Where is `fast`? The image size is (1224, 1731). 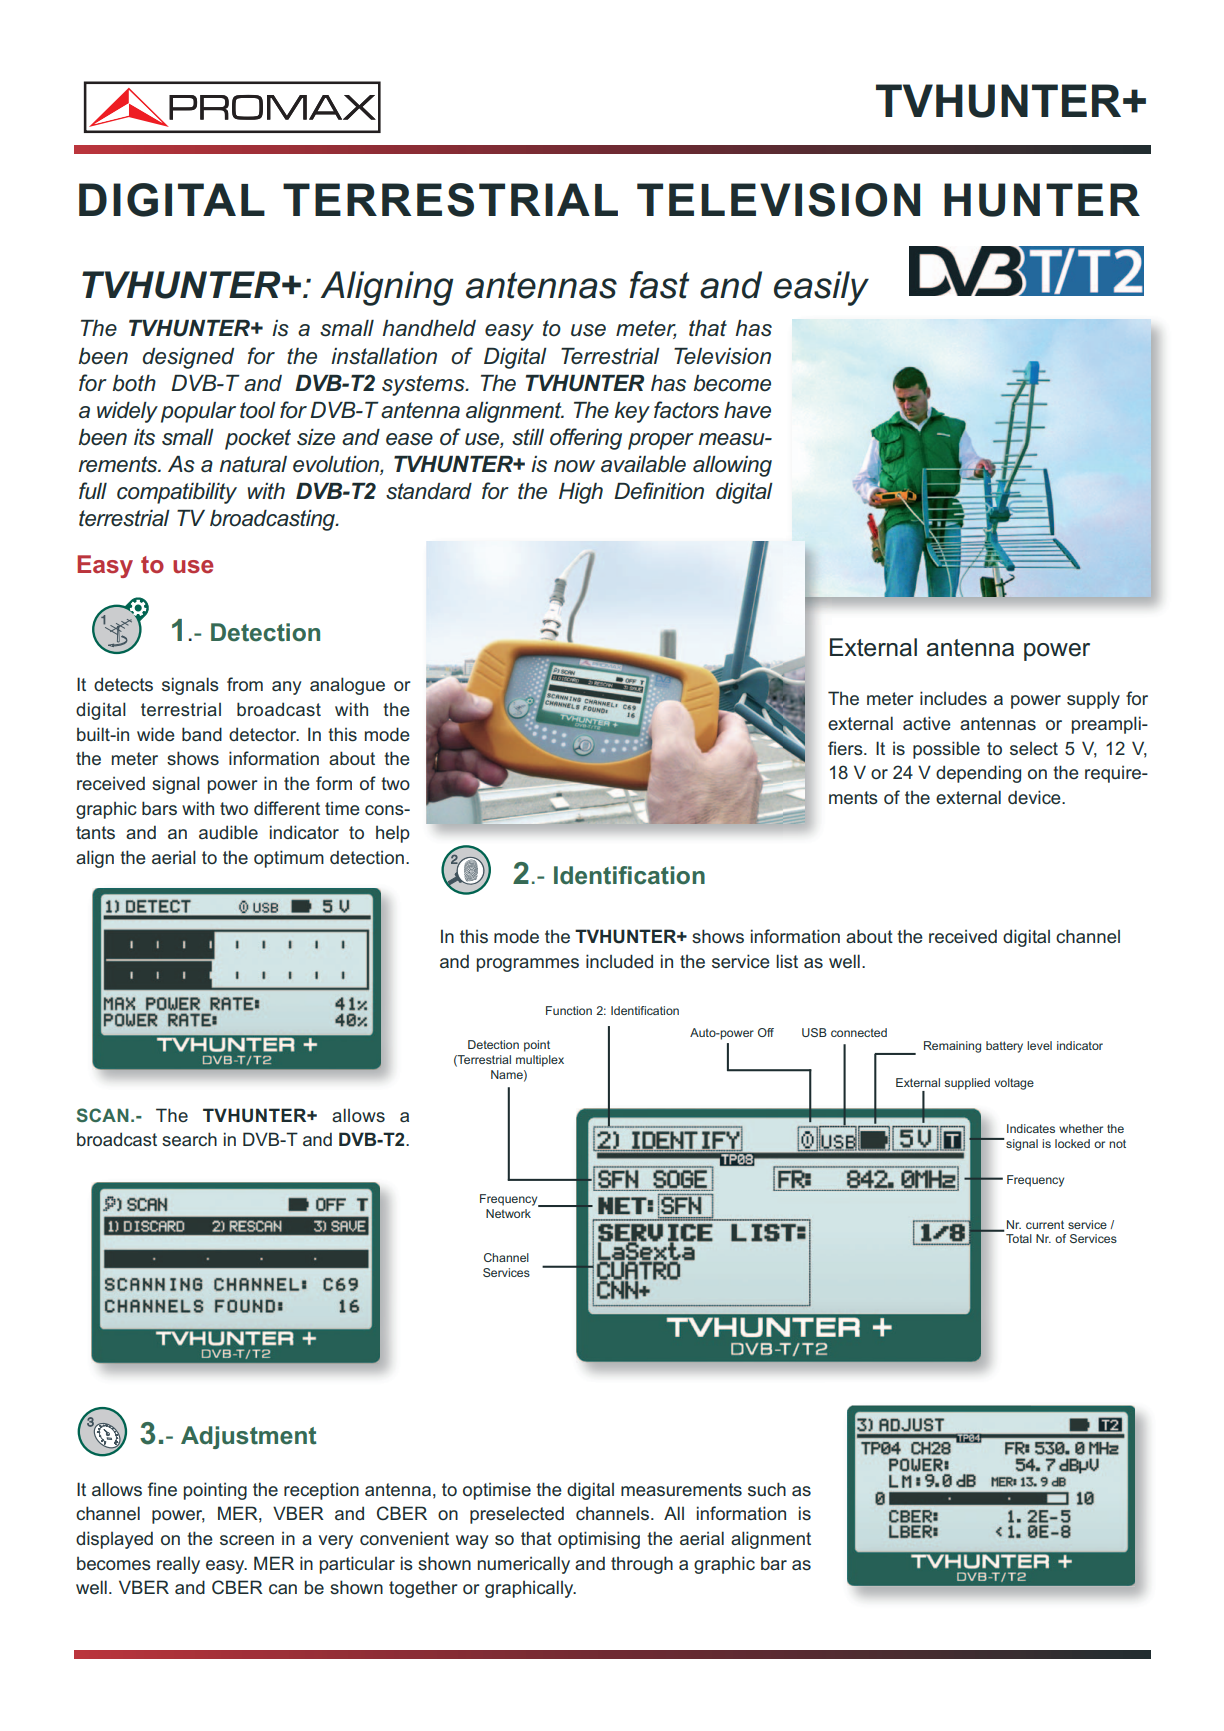
fast is located at coordinates (659, 285).
